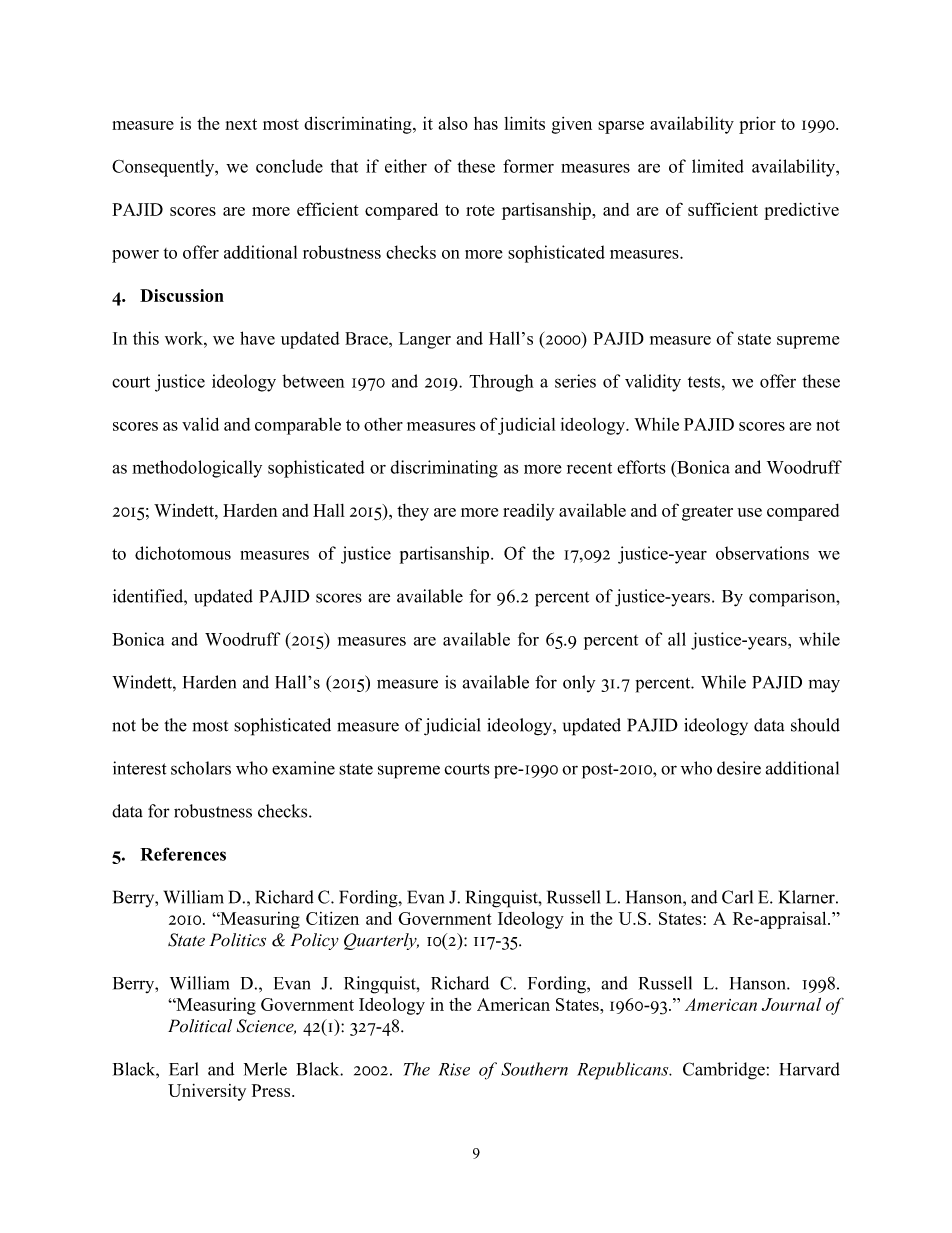  I want to click on efforts, so click(641, 467).
